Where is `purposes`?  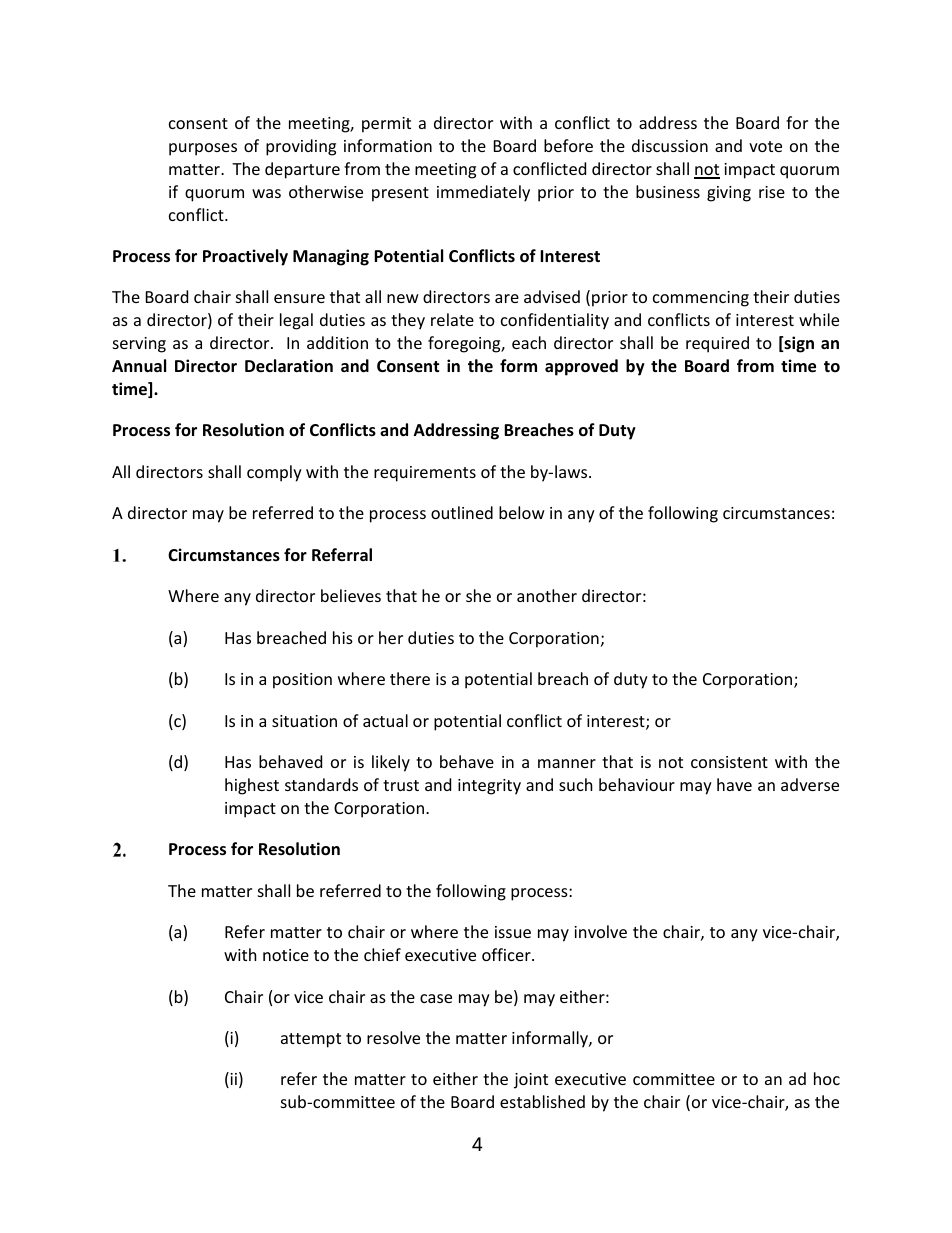 purposes is located at coordinates (203, 149).
